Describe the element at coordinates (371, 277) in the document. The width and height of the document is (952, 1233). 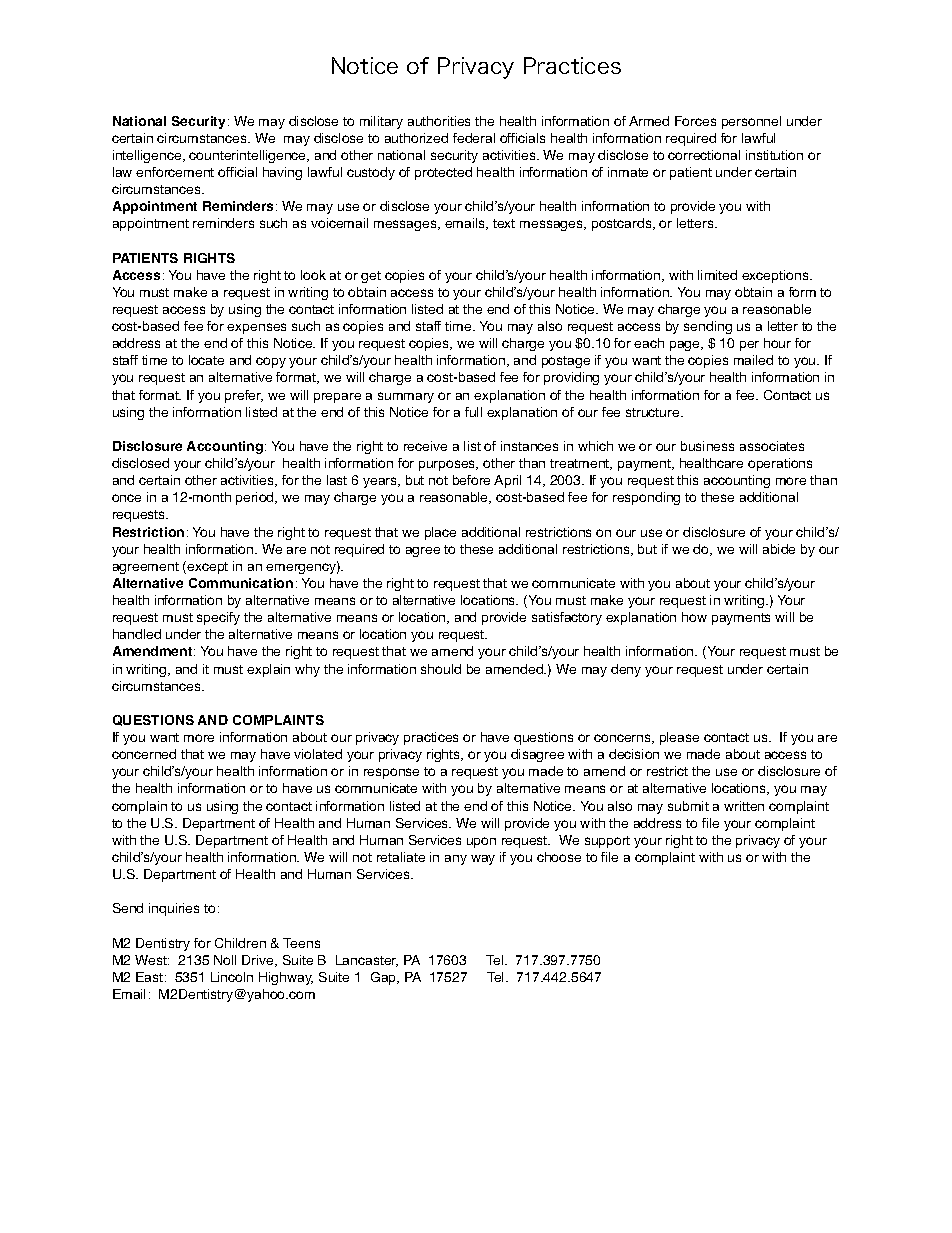
I see `get` at that location.
